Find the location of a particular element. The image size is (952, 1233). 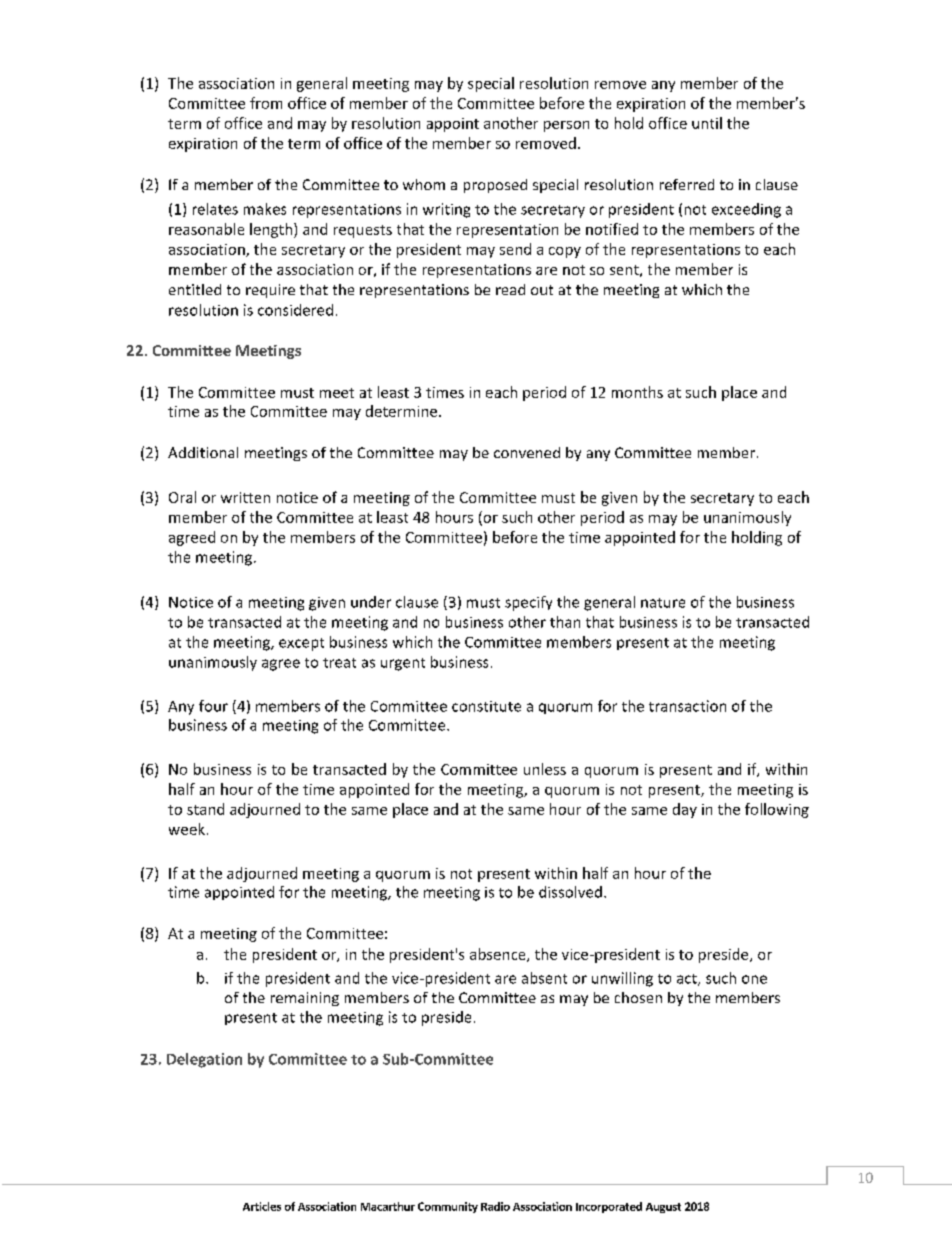

proposed is located at coordinates (495, 186).
